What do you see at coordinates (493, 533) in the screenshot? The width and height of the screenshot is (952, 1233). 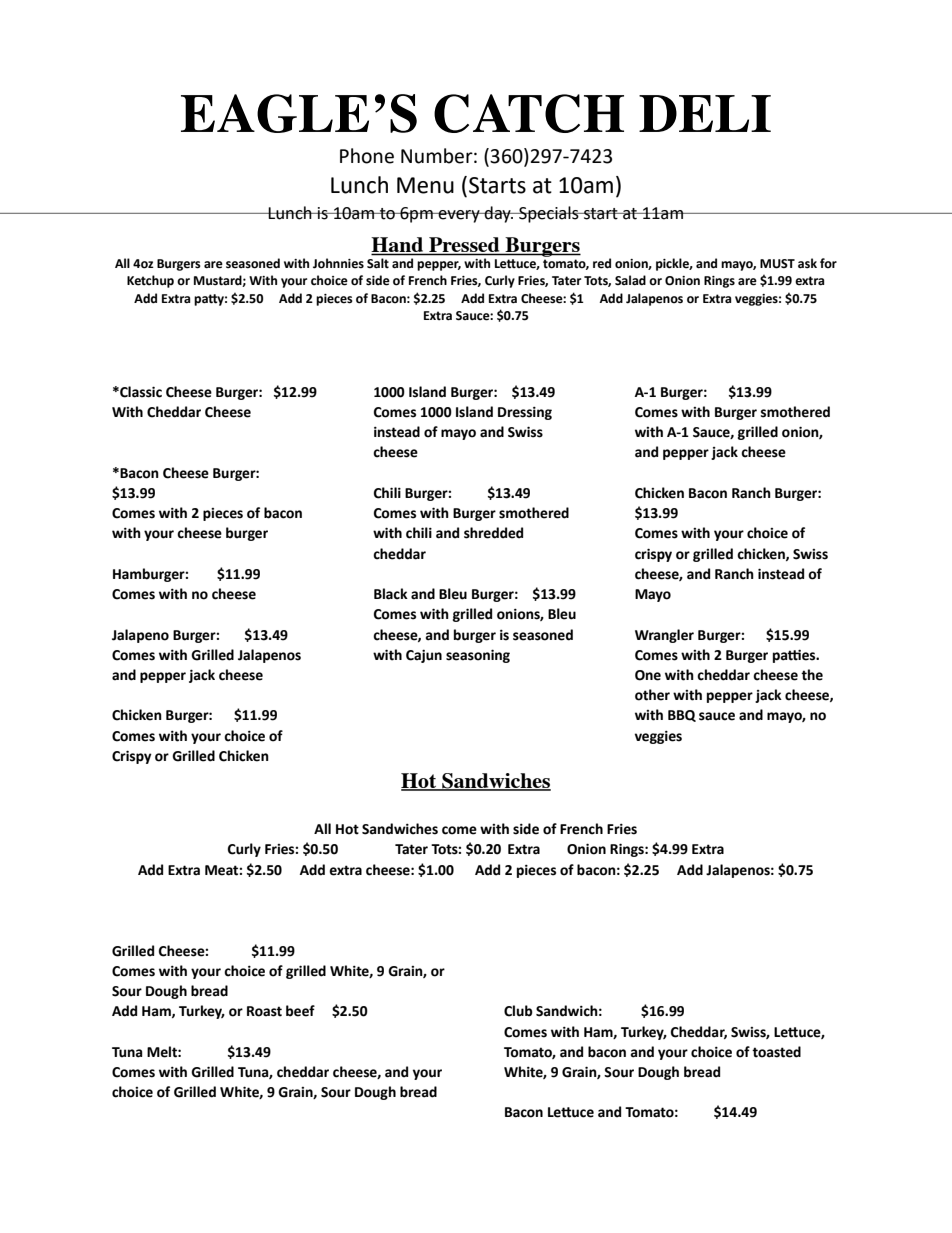 I see `shredded` at bounding box center [493, 533].
